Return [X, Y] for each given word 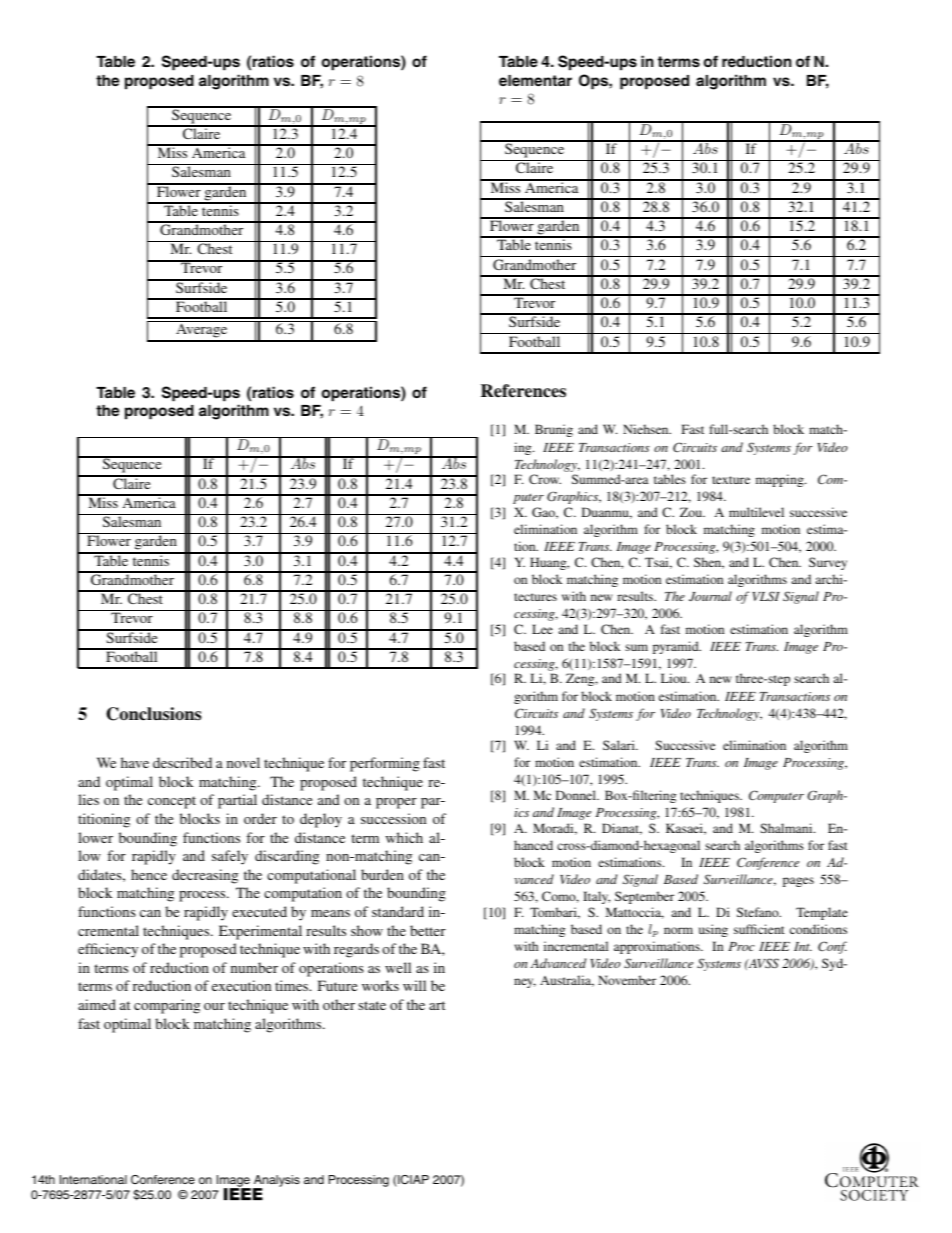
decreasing [205, 876]
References [523, 391]
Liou [675, 678]
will [414, 985]
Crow [545, 479]
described [182, 762]
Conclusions [153, 714]
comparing [167, 1006]
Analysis [276, 1182]
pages [798, 882]
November [627, 980]
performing [385, 764]
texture [731, 480]
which [404, 837]
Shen [709, 563]
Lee [542, 629]
